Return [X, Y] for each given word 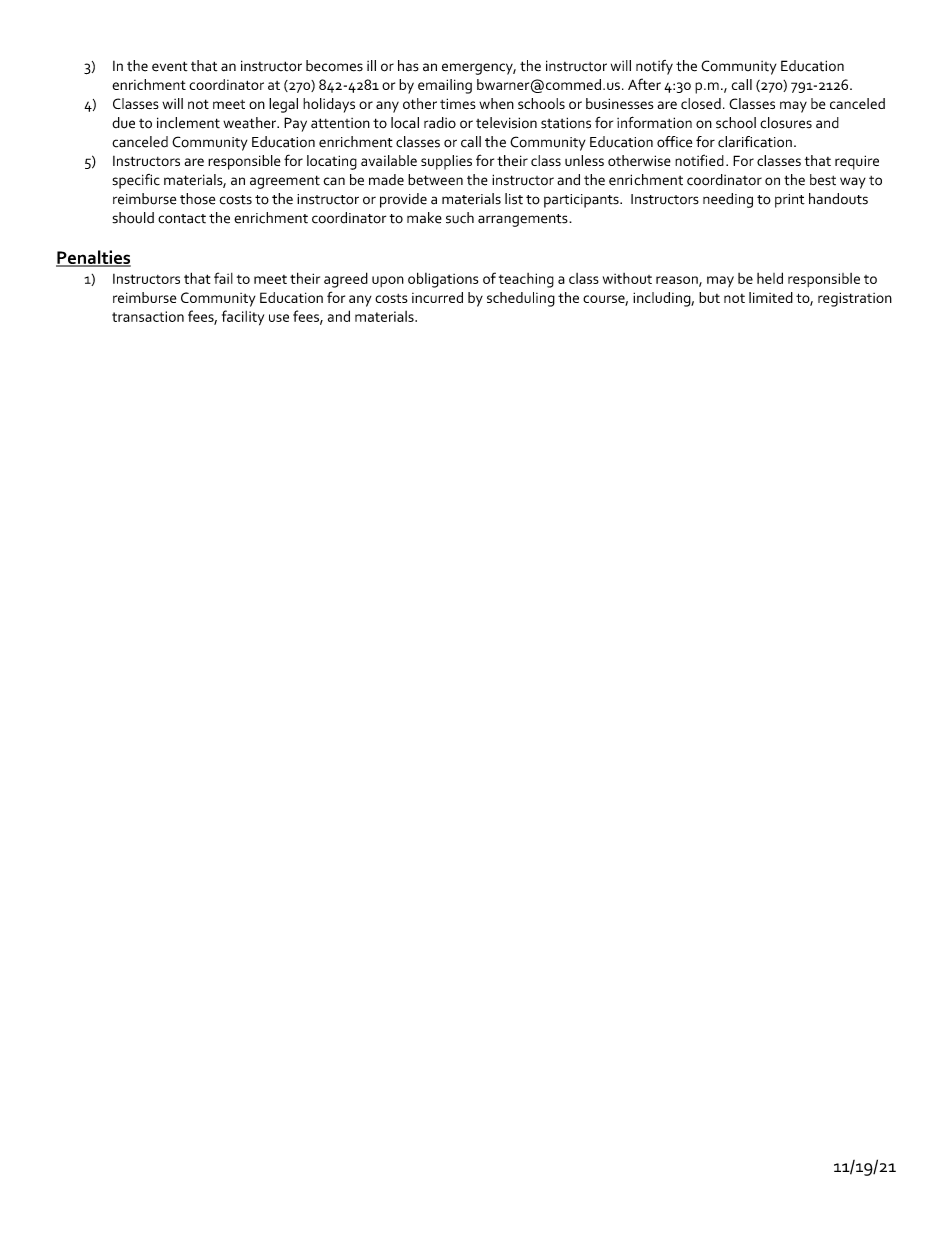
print [790, 201]
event [170, 66]
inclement [188, 123]
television [506, 123]
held [770, 278]
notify [654, 67]
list [514, 199]
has [408, 66]
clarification [755, 142]
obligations [443, 280]
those [197, 199]
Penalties [93, 258]
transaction [148, 316]
